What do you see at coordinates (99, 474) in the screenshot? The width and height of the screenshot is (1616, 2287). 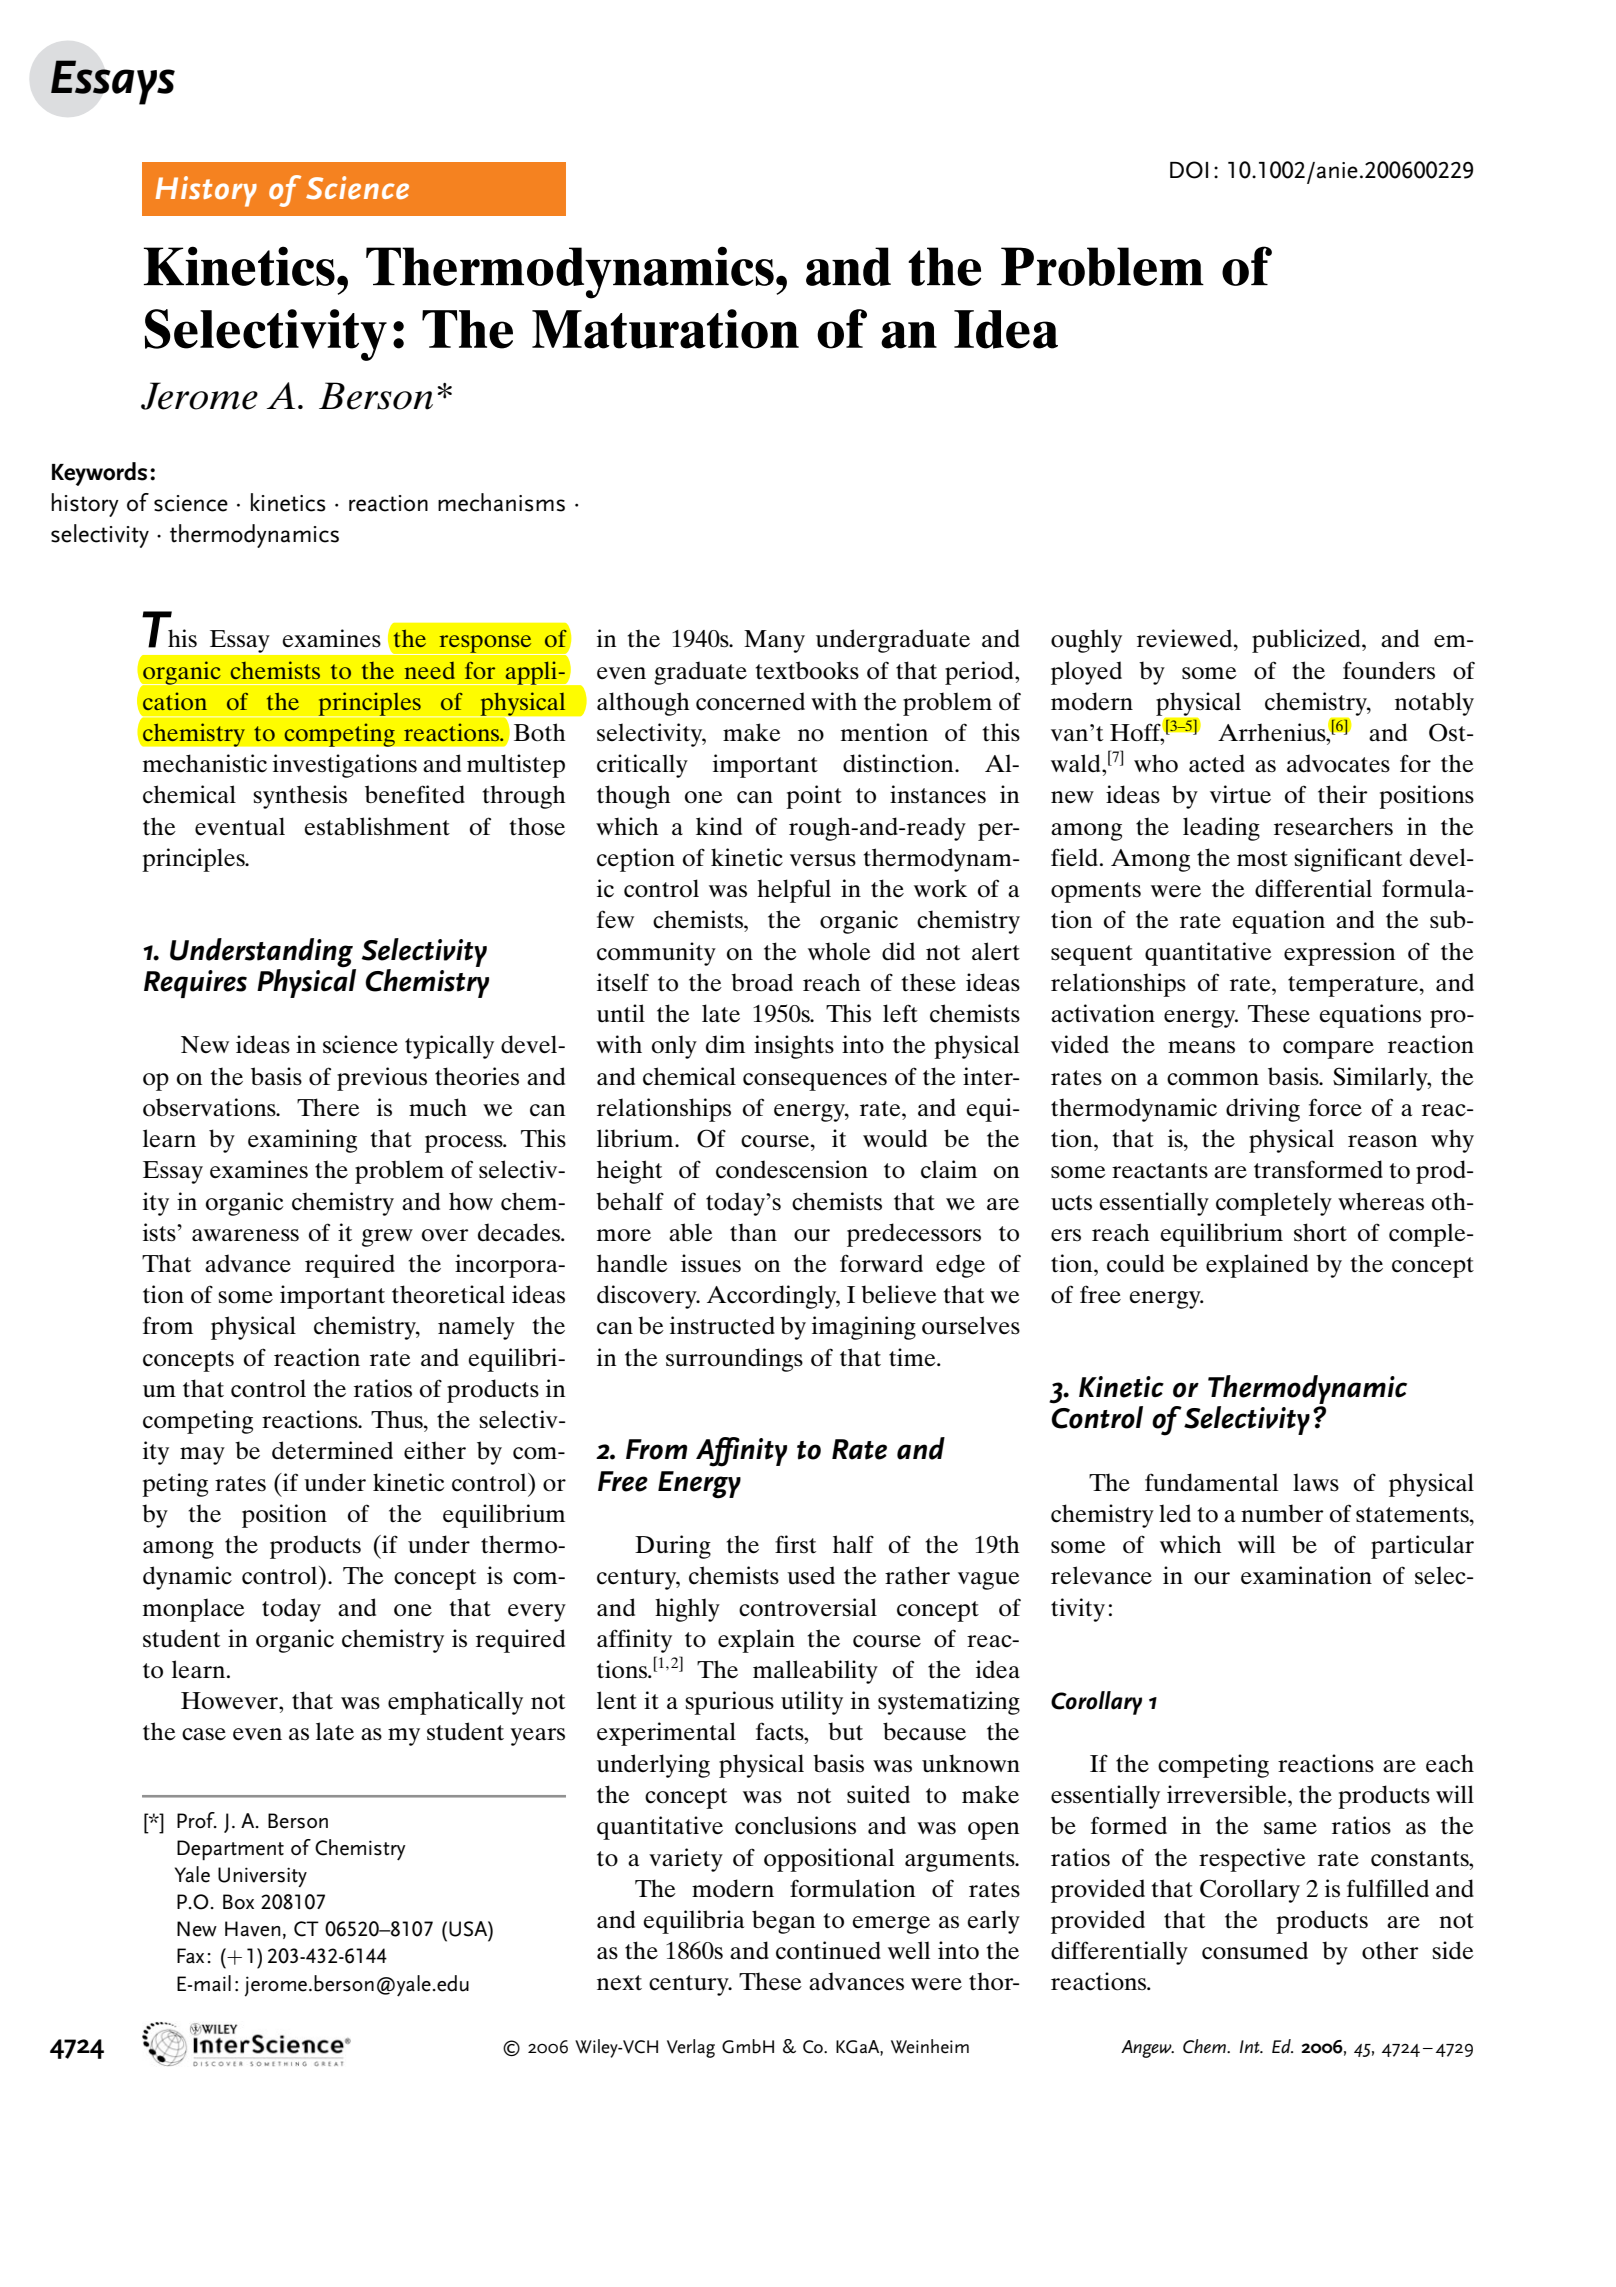 I see `Keywords` at bounding box center [99, 474].
